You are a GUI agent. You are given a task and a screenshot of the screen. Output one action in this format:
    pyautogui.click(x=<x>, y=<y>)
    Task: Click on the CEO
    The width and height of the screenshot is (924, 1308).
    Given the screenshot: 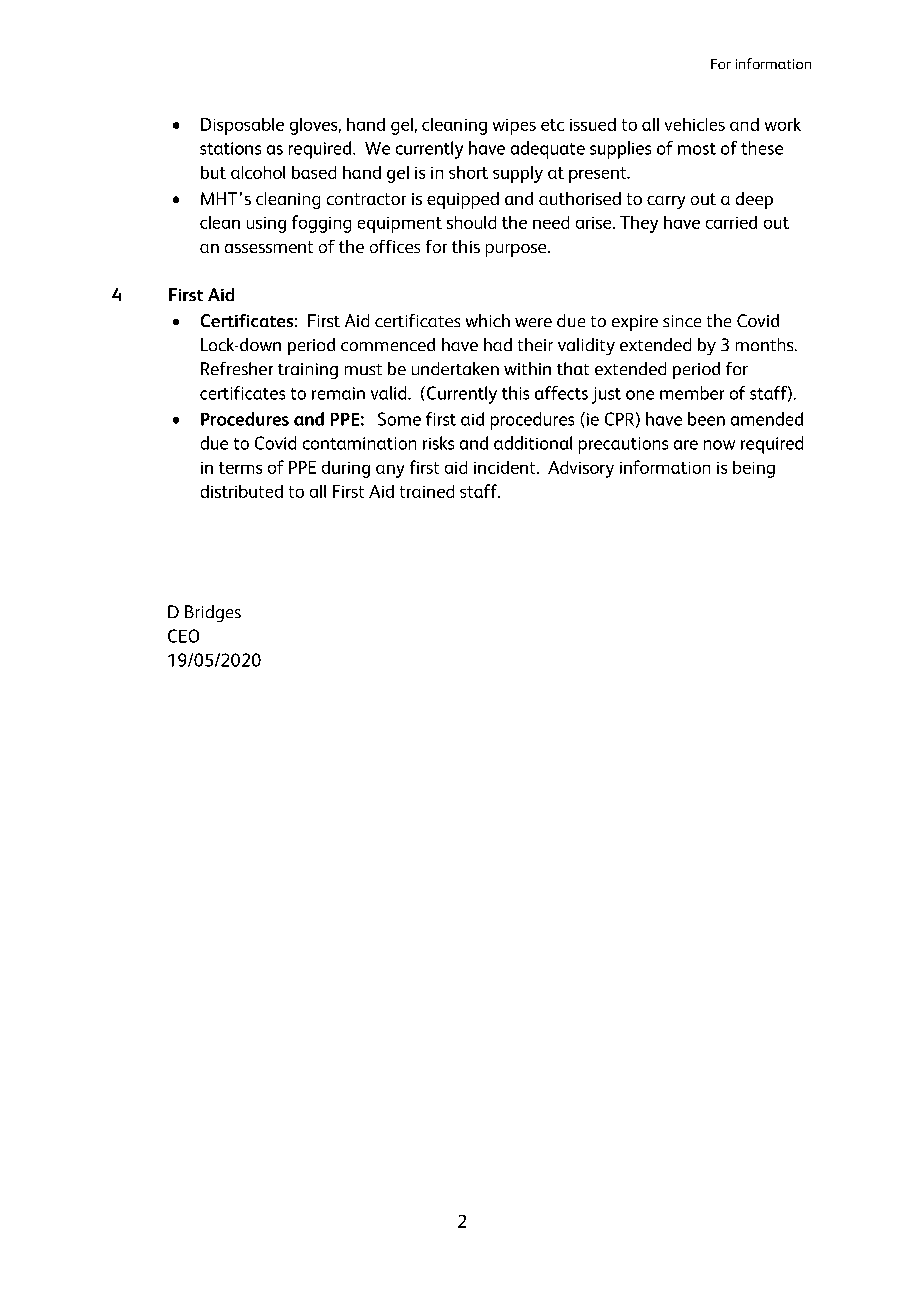 What is the action you would take?
    pyautogui.click(x=183, y=636)
